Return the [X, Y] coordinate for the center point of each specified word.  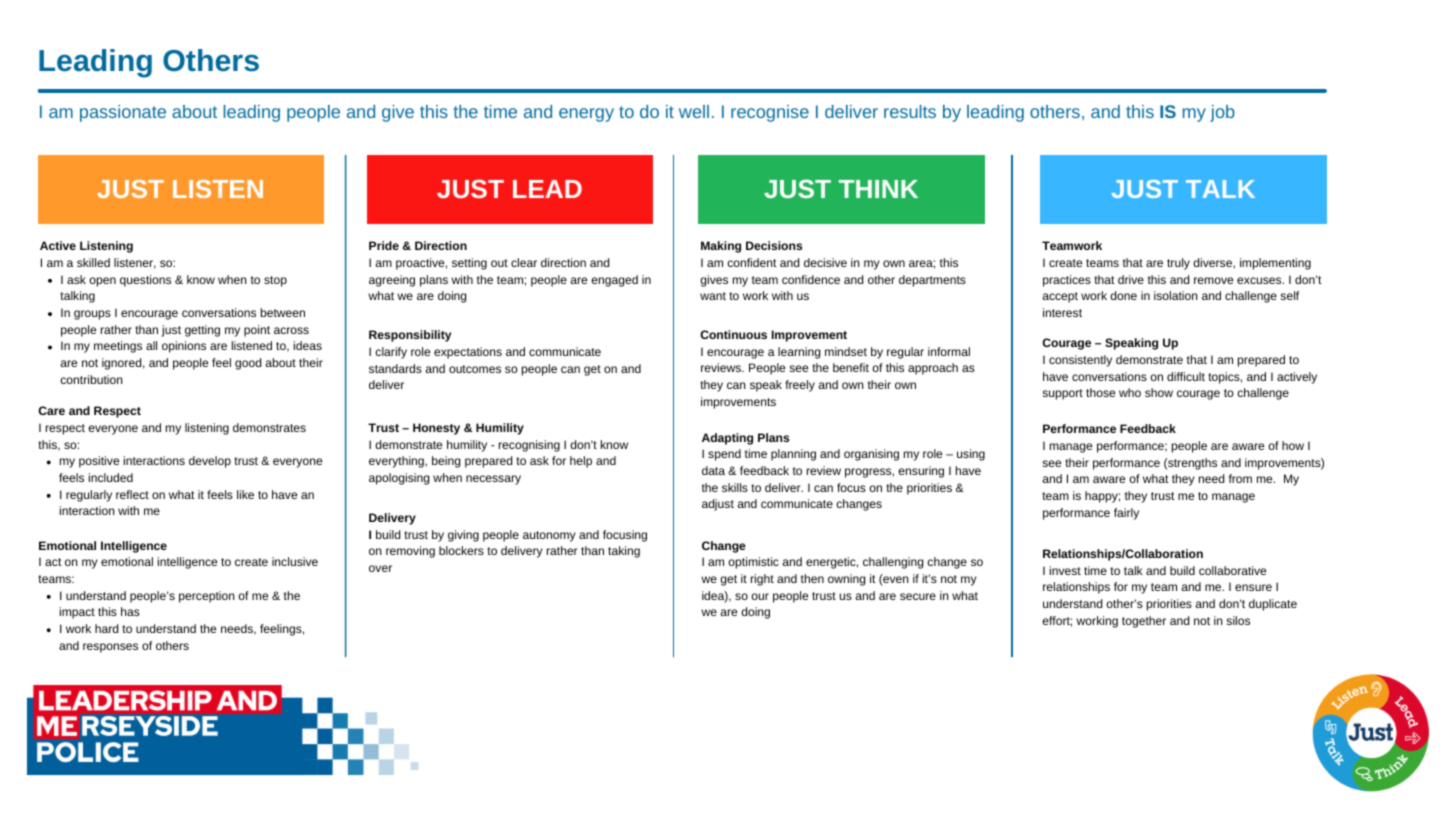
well [694, 111]
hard [106, 628]
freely [800, 386]
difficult [1186, 376]
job [1222, 113]
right [762, 580]
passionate [123, 113]
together [1144, 622]
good [248, 364]
